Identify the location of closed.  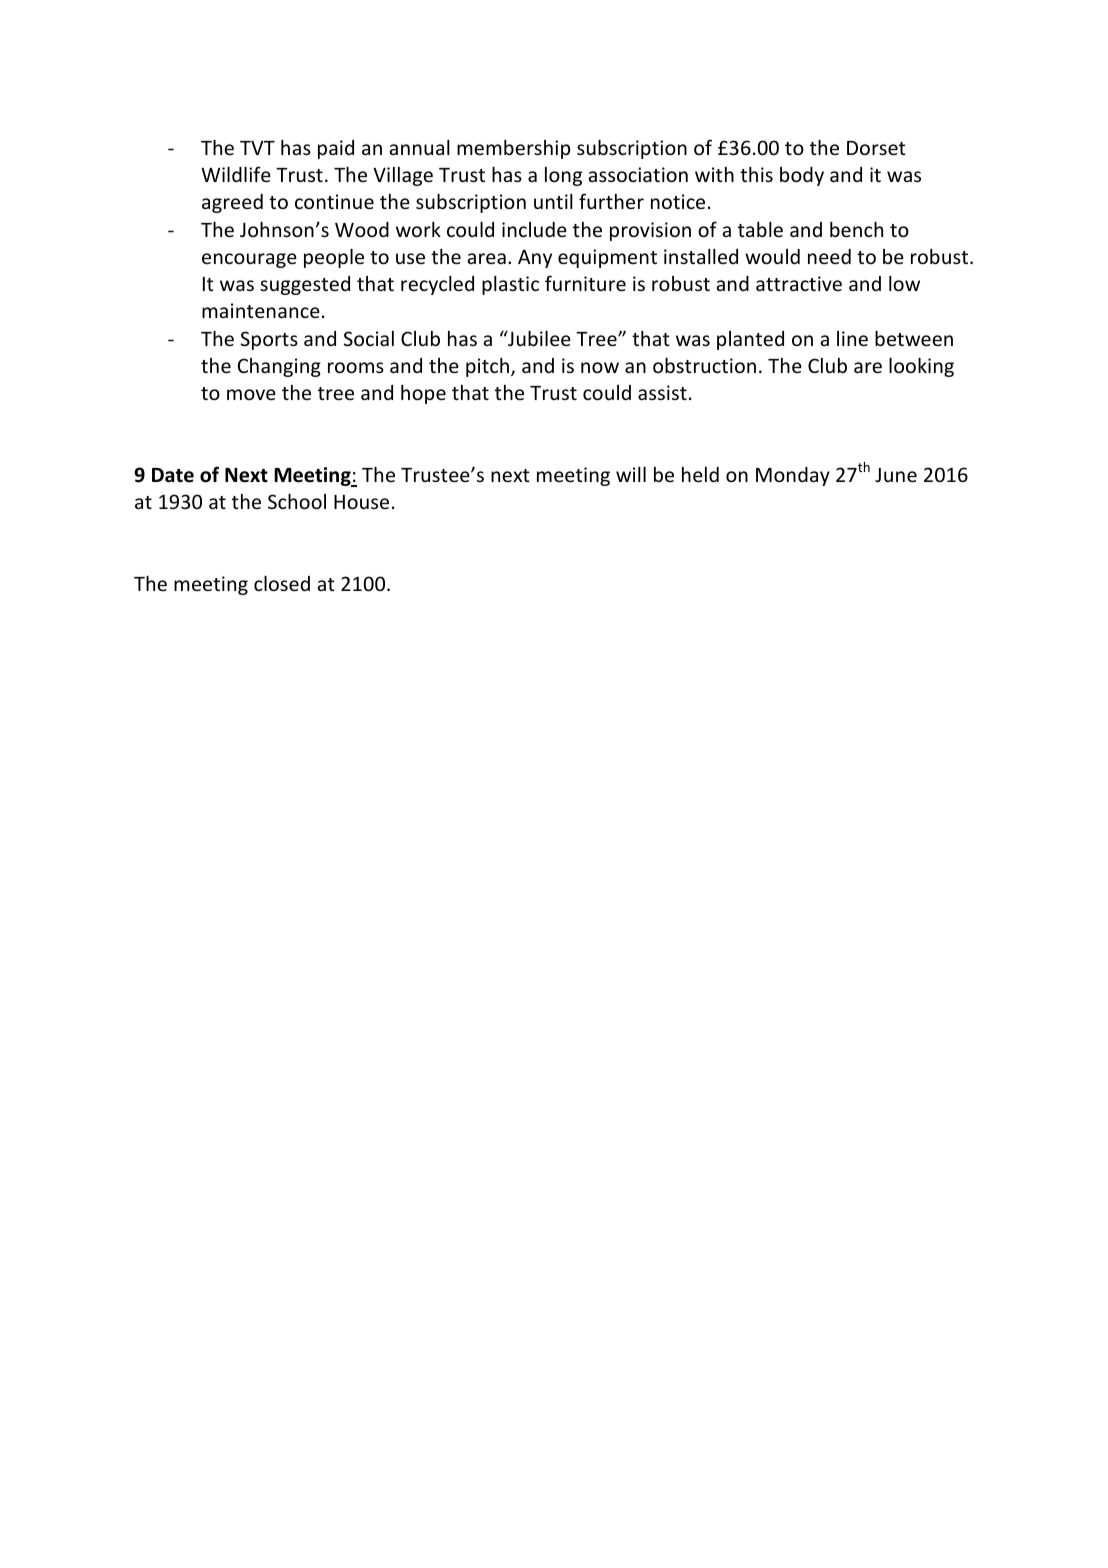
(282, 583).
